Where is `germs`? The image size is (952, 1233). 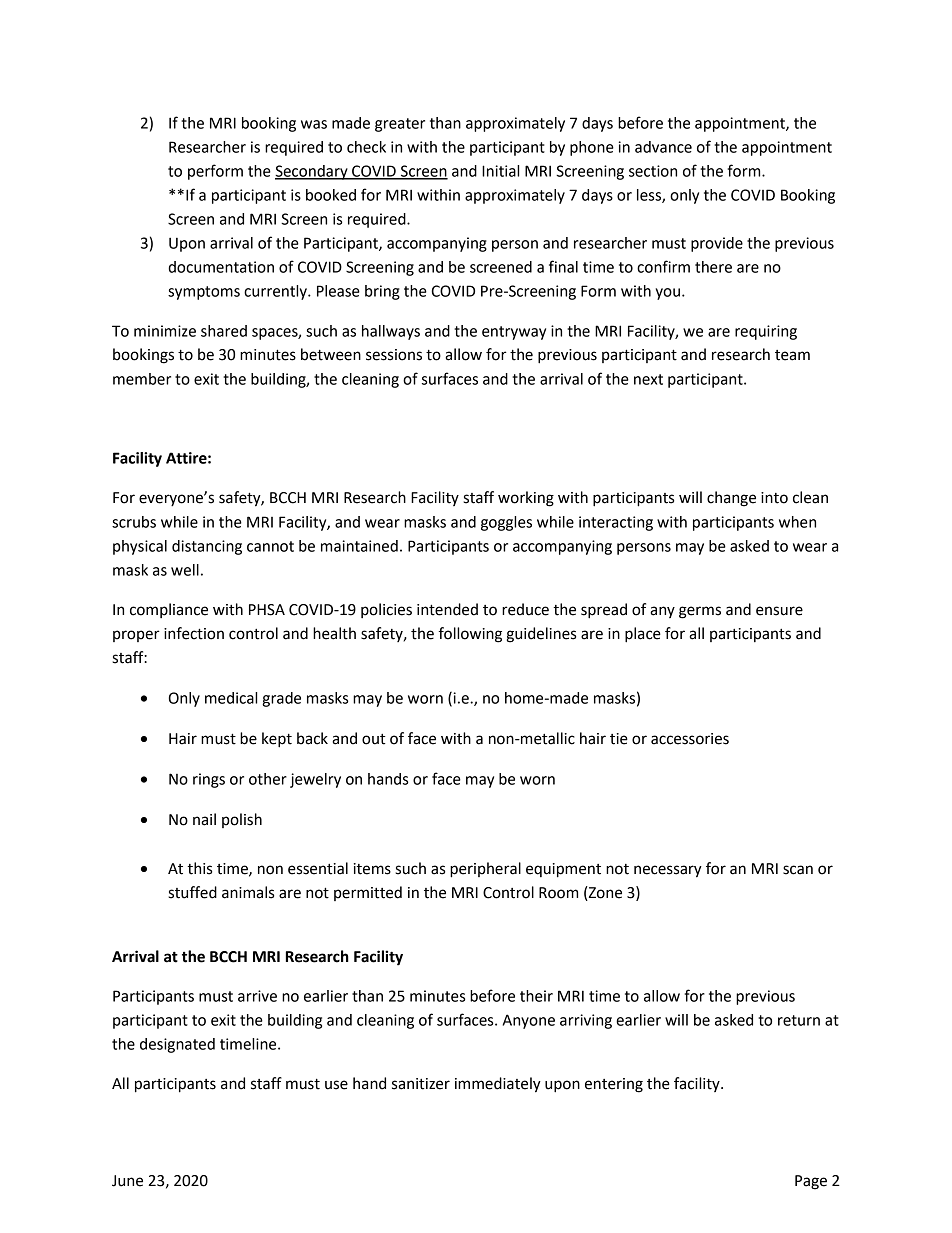 germs is located at coordinates (700, 612).
